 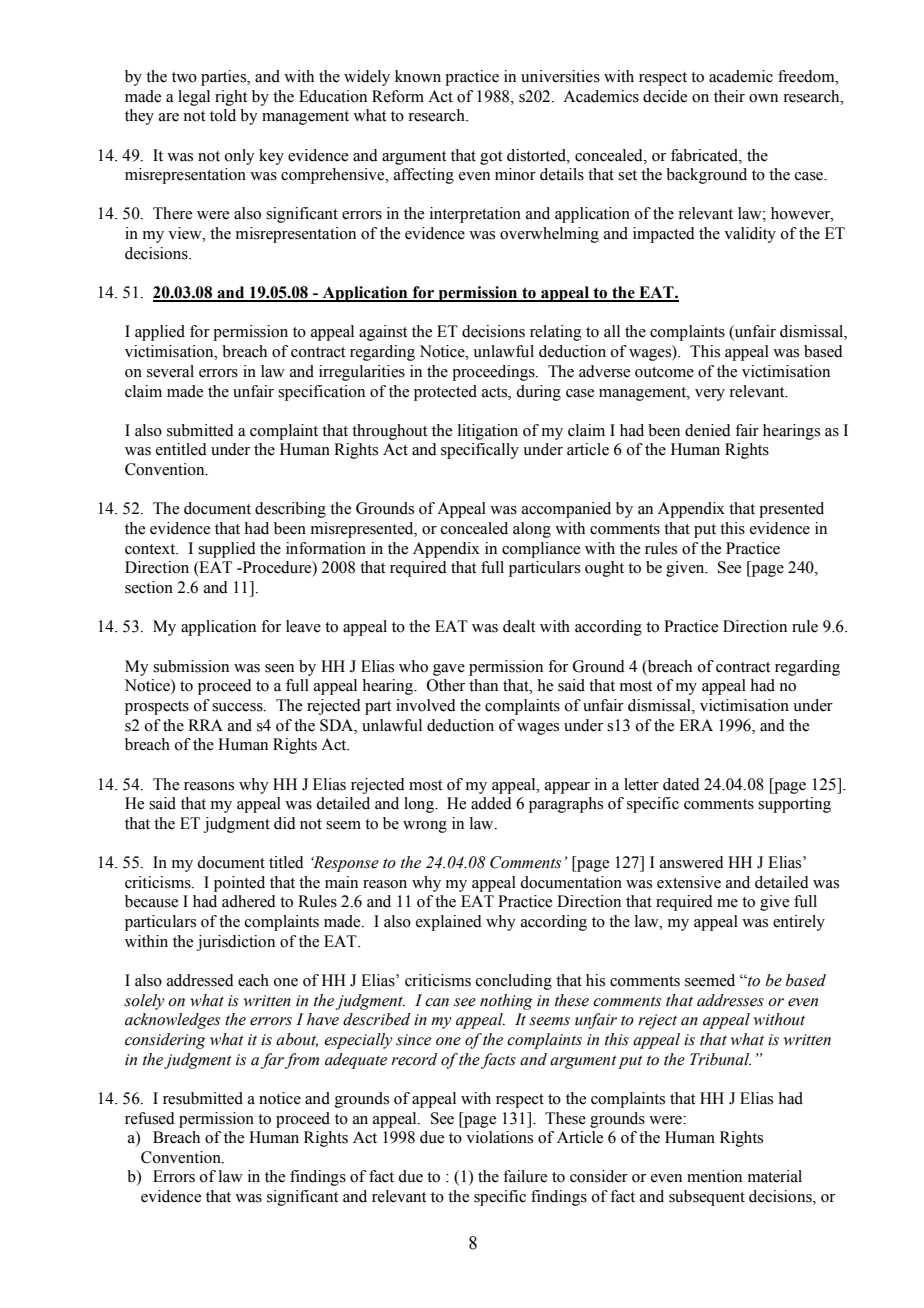 What do you see at coordinates (681, 784) in the screenshot?
I see `dated` at bounding box center [681, 784].
